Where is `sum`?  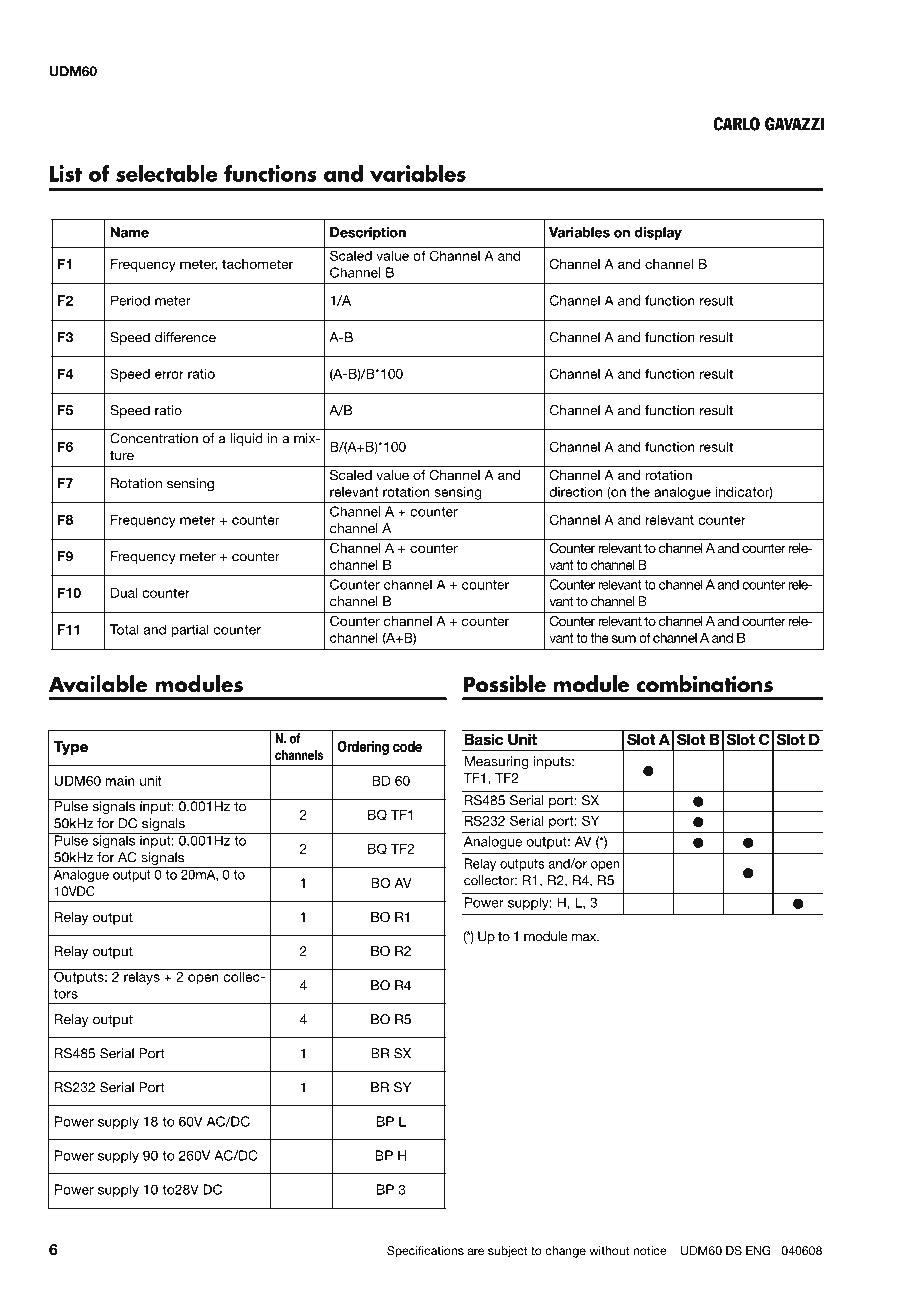 sum is located at coordinates (624, 639).
